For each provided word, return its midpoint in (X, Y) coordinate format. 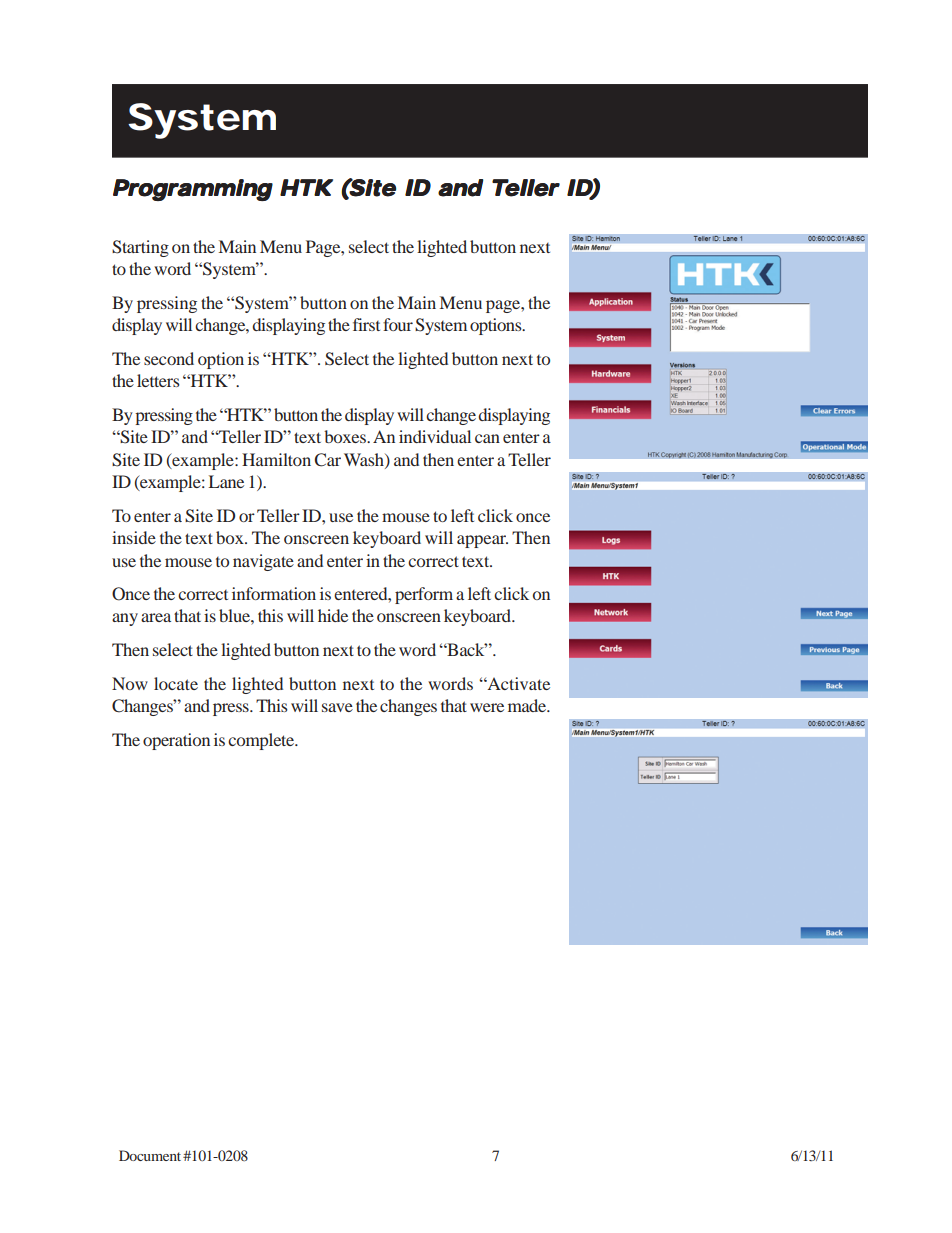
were (487, 707)
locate (176, 683)
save (337, 707)
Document (150, 1155)
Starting (140, 248)
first (366, 324)
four (398, 324)
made (528, 705)
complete (262, 741)
